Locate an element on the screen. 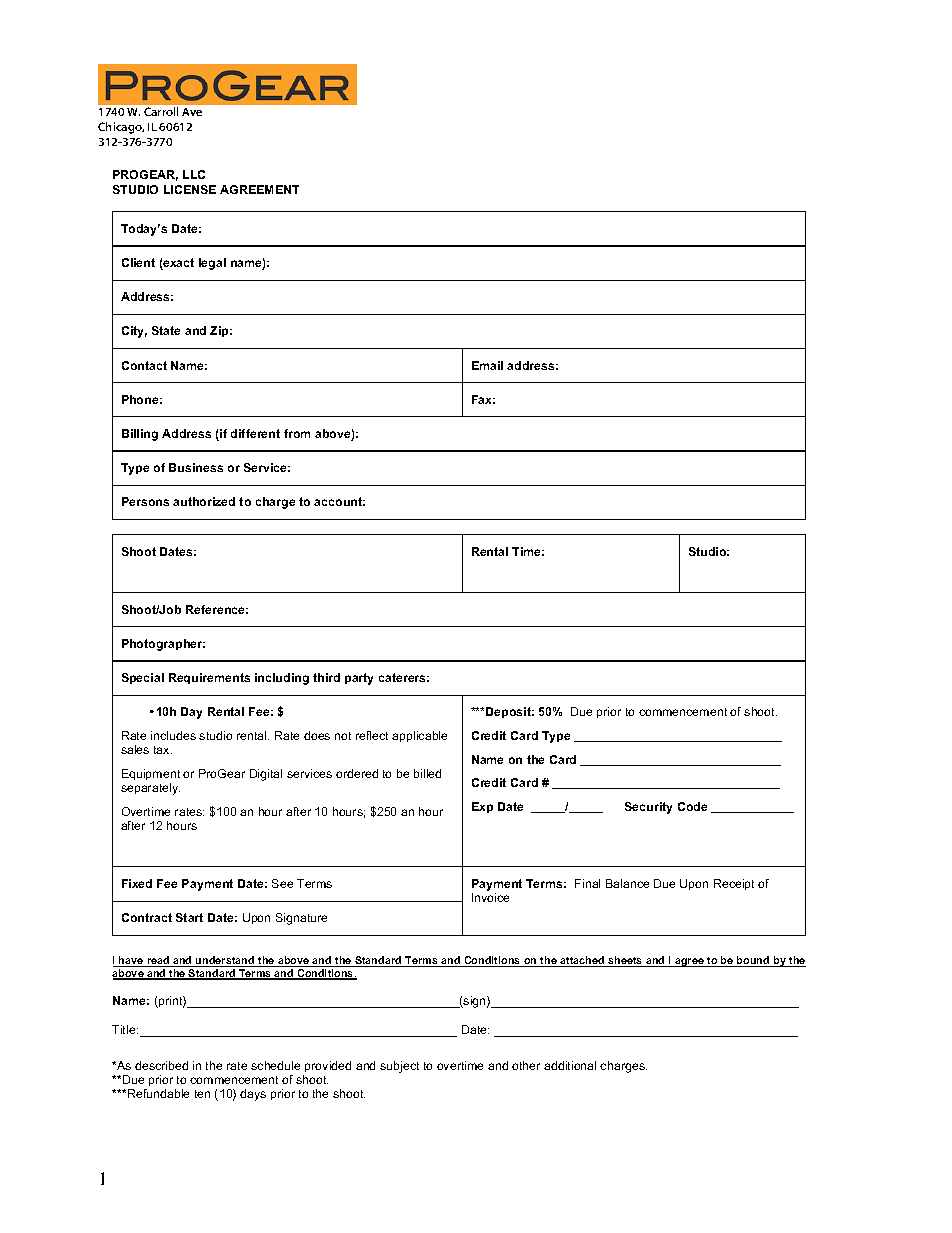 The height and width of the screenshot is (1233, 952). legal is located at coordinates (212, 264).
